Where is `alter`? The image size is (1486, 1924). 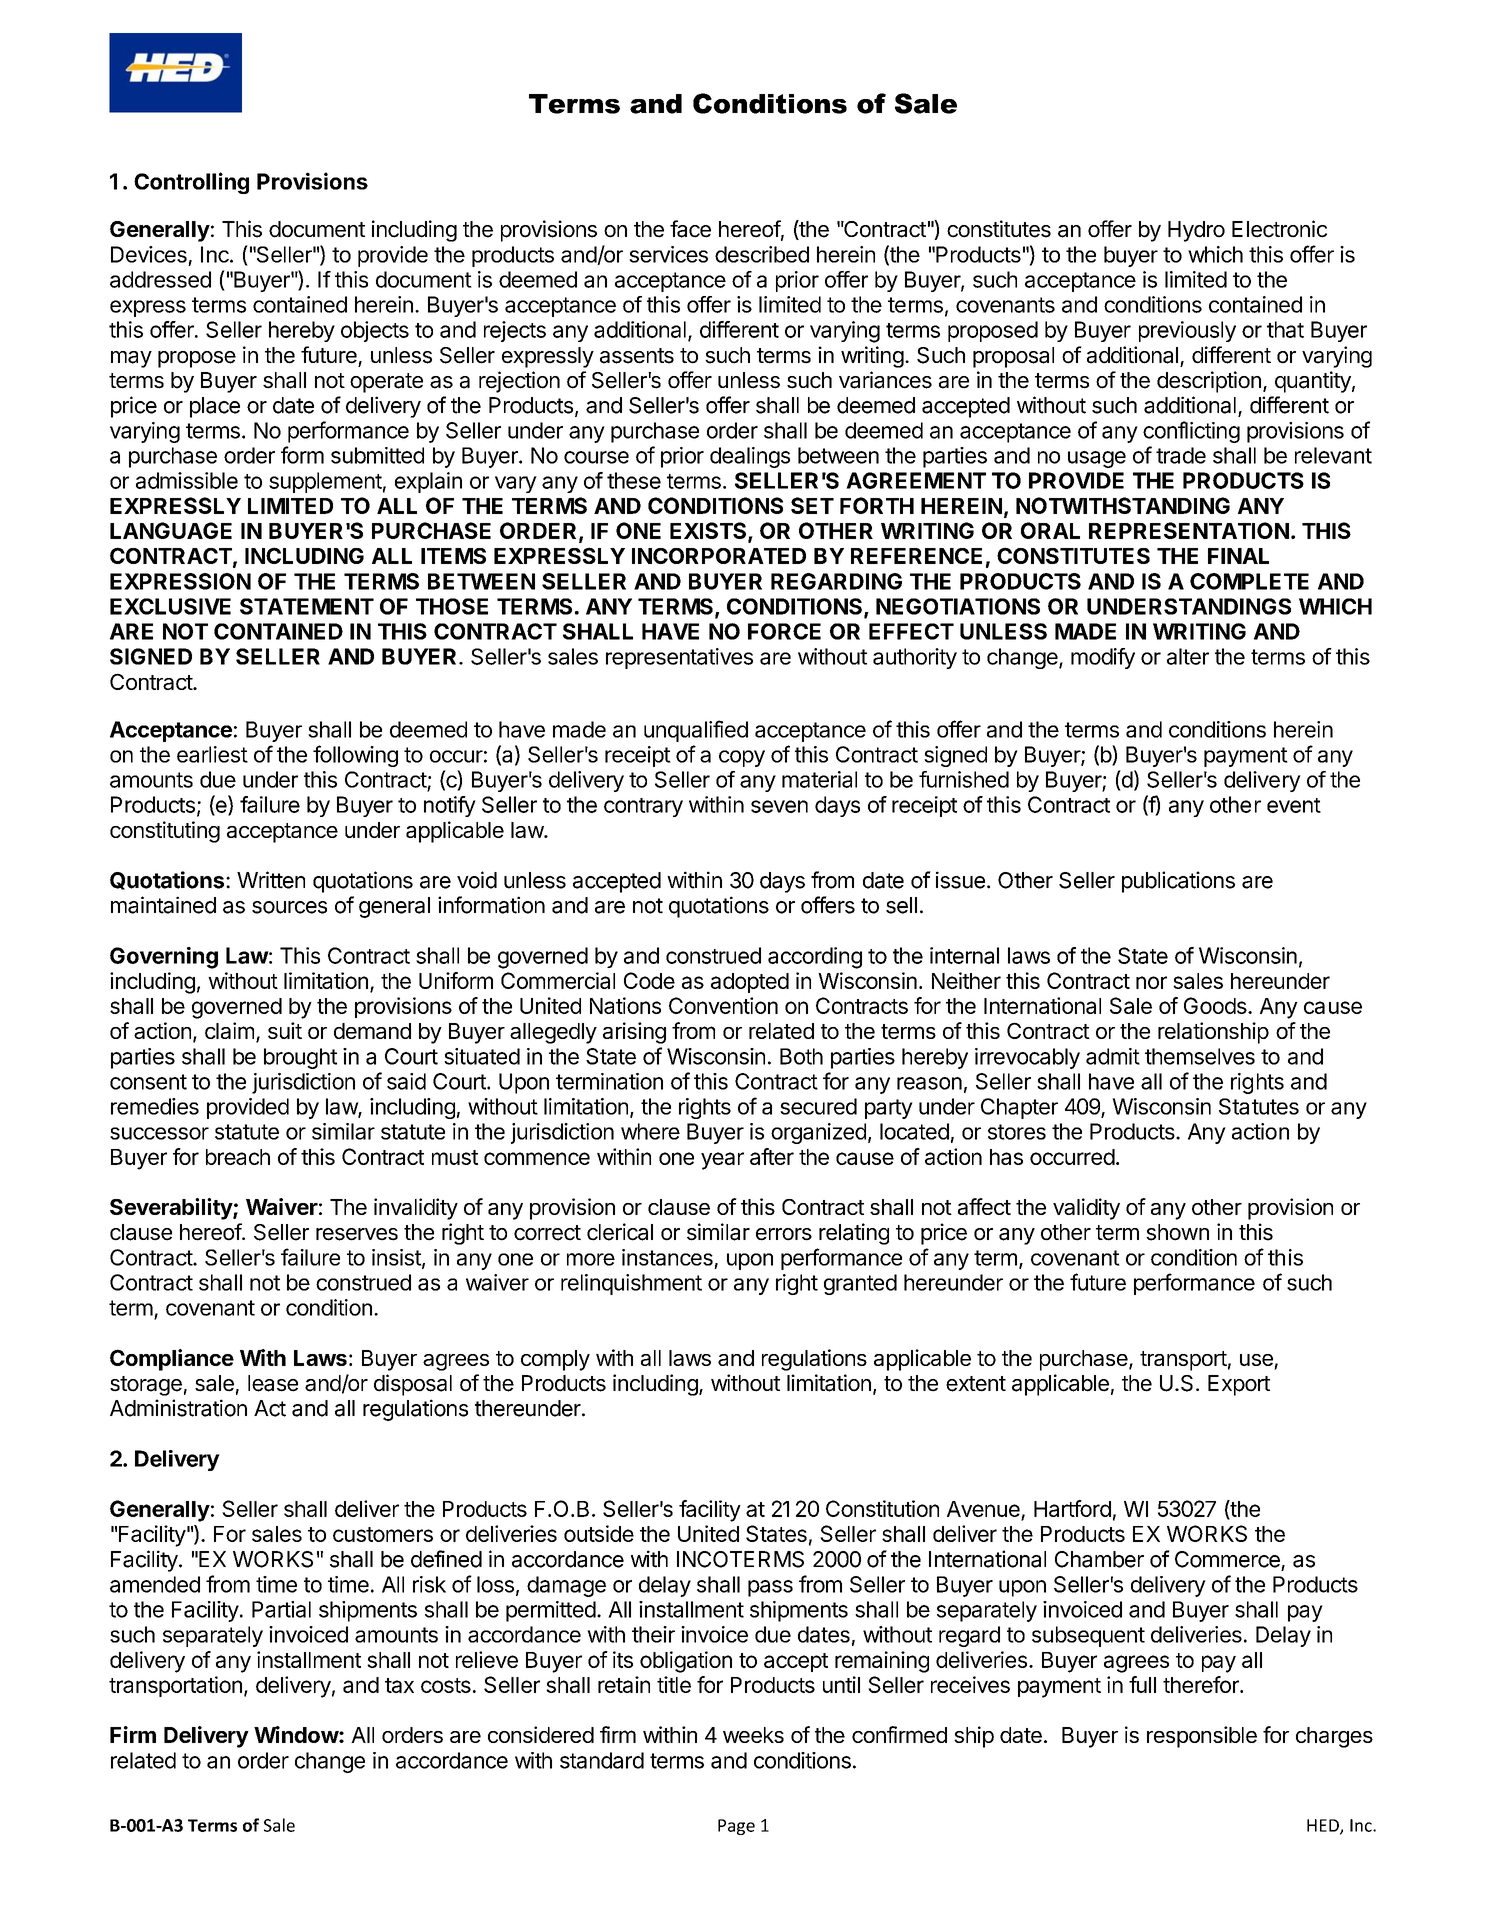 alter is located at coordinates (1188, 656).
